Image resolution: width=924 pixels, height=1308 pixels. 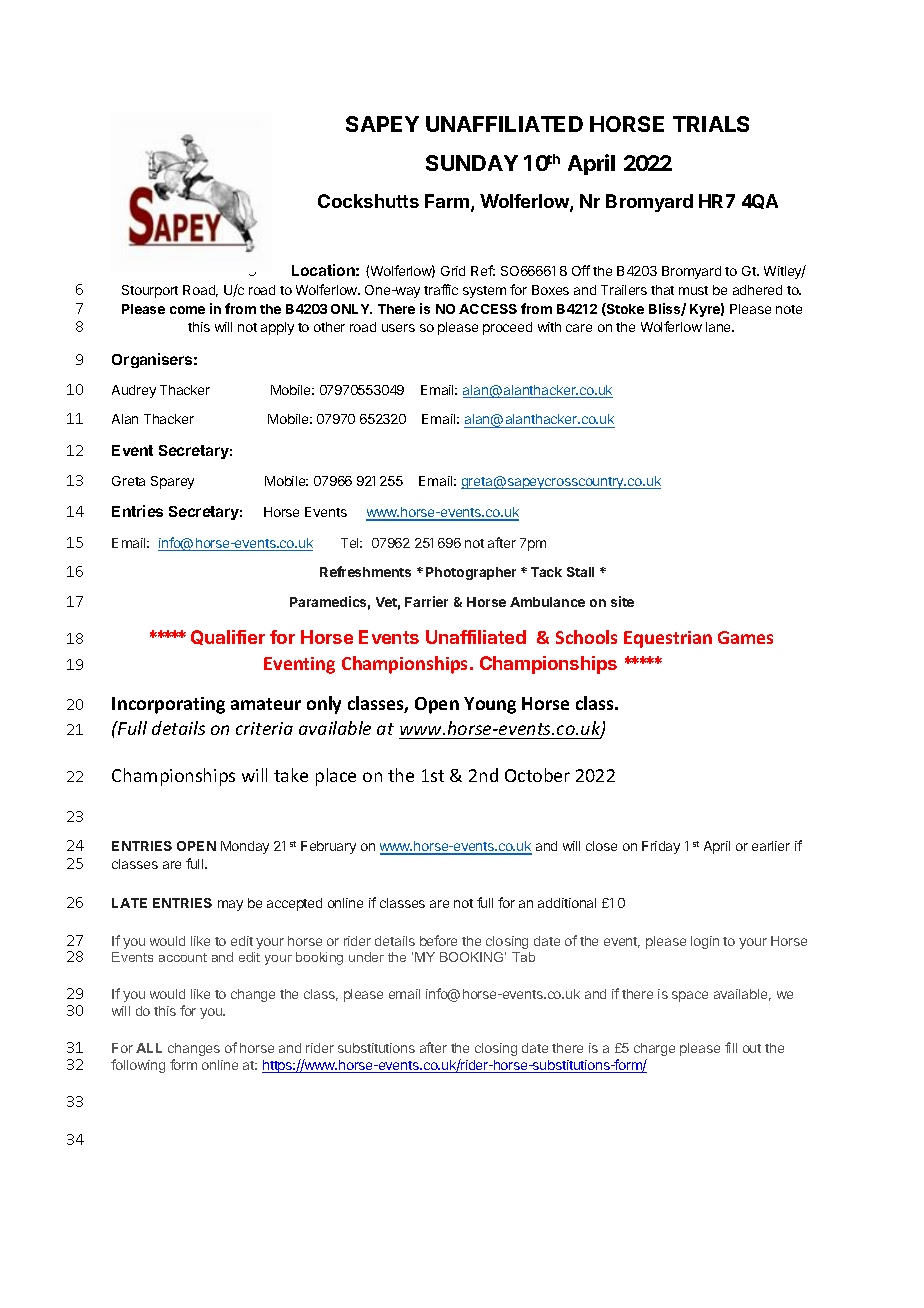 What do you see at coordinates (711, 124) in the screenshot?
I see `TRIALS` at bounding box center [711, 124].
